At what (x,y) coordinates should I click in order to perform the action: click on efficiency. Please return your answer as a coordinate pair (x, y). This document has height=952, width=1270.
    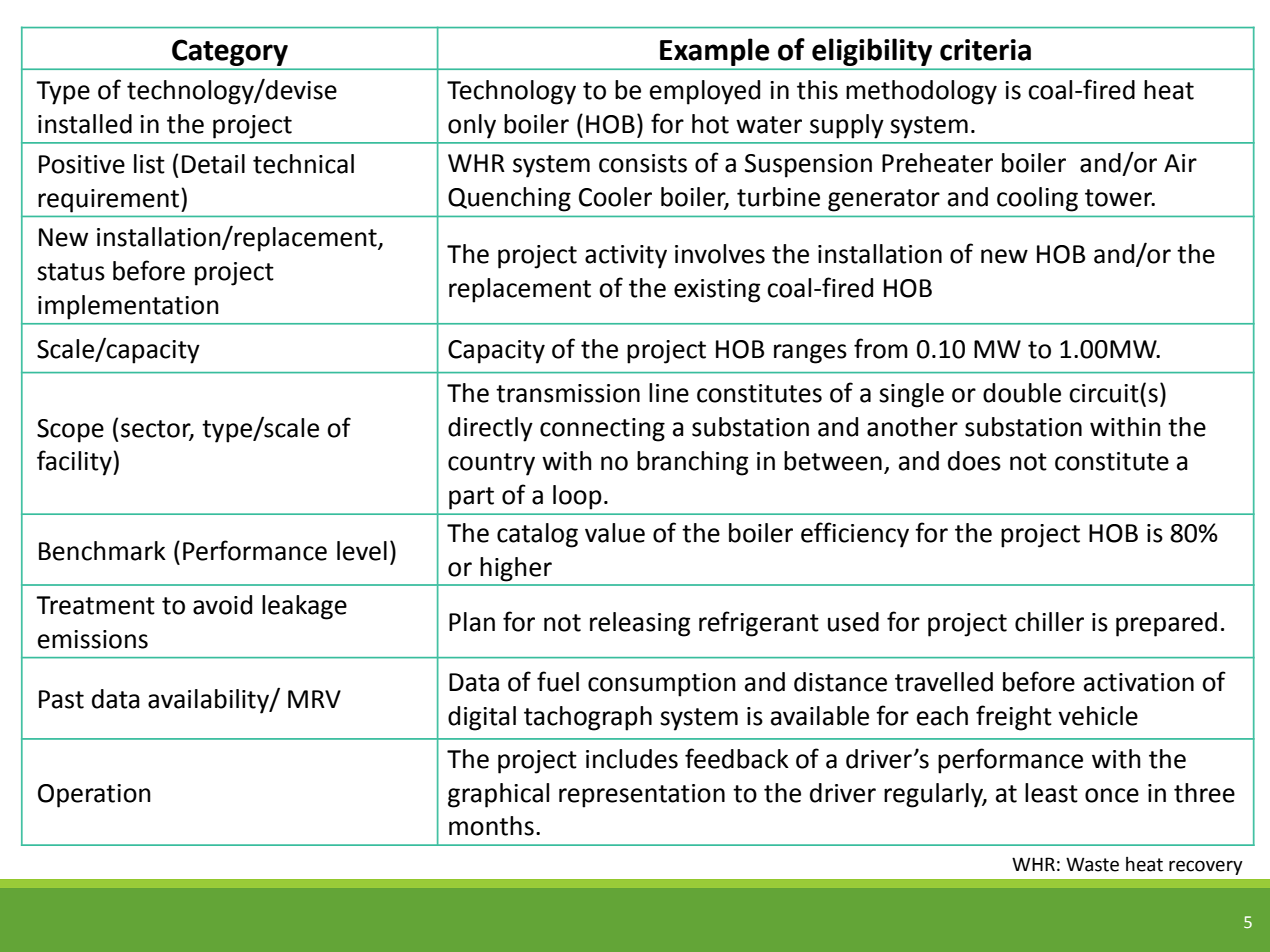
    Looking at the image, I should click on (855, 535).
